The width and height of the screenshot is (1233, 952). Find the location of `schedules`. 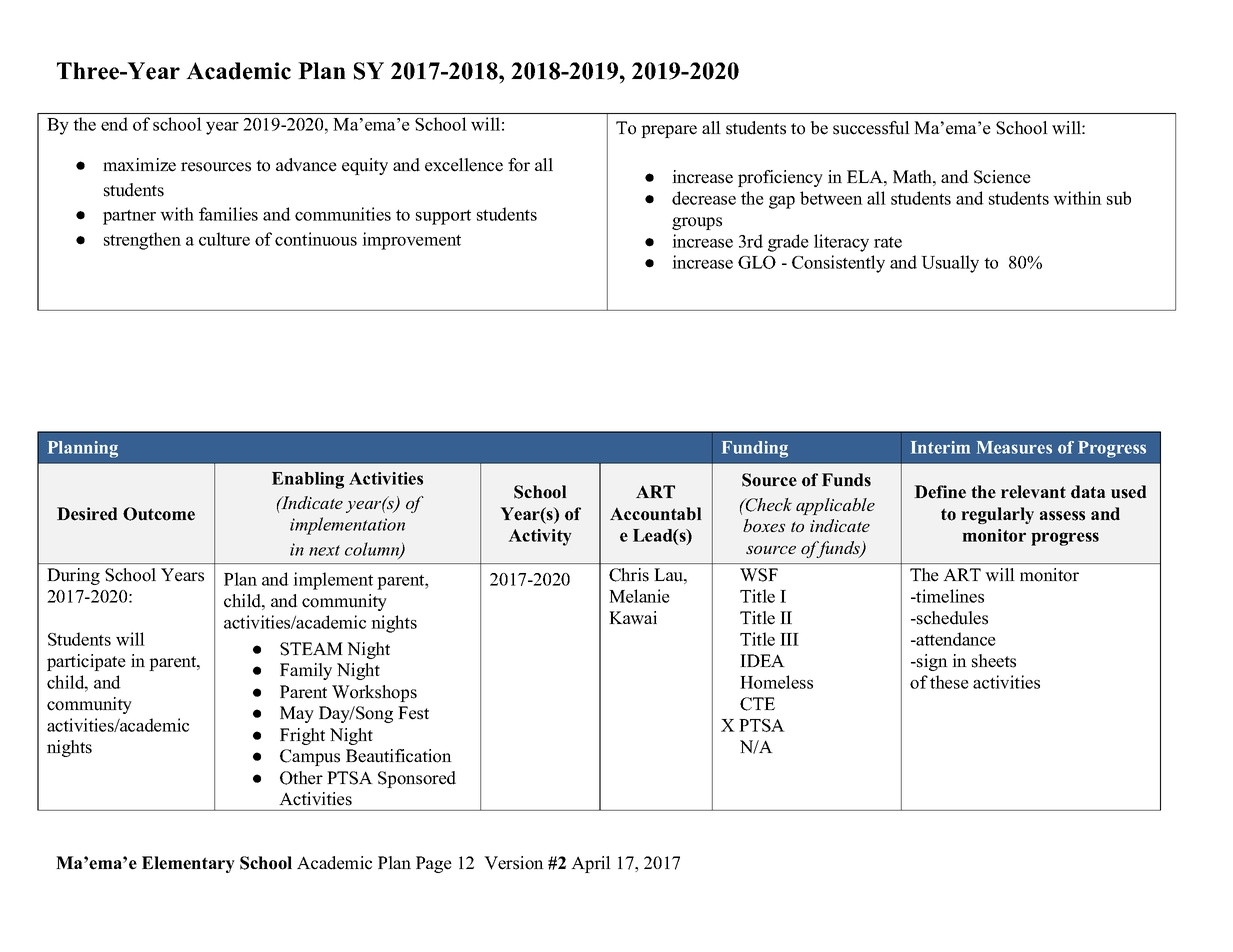

schedules is located at coordinates (951, 618).
